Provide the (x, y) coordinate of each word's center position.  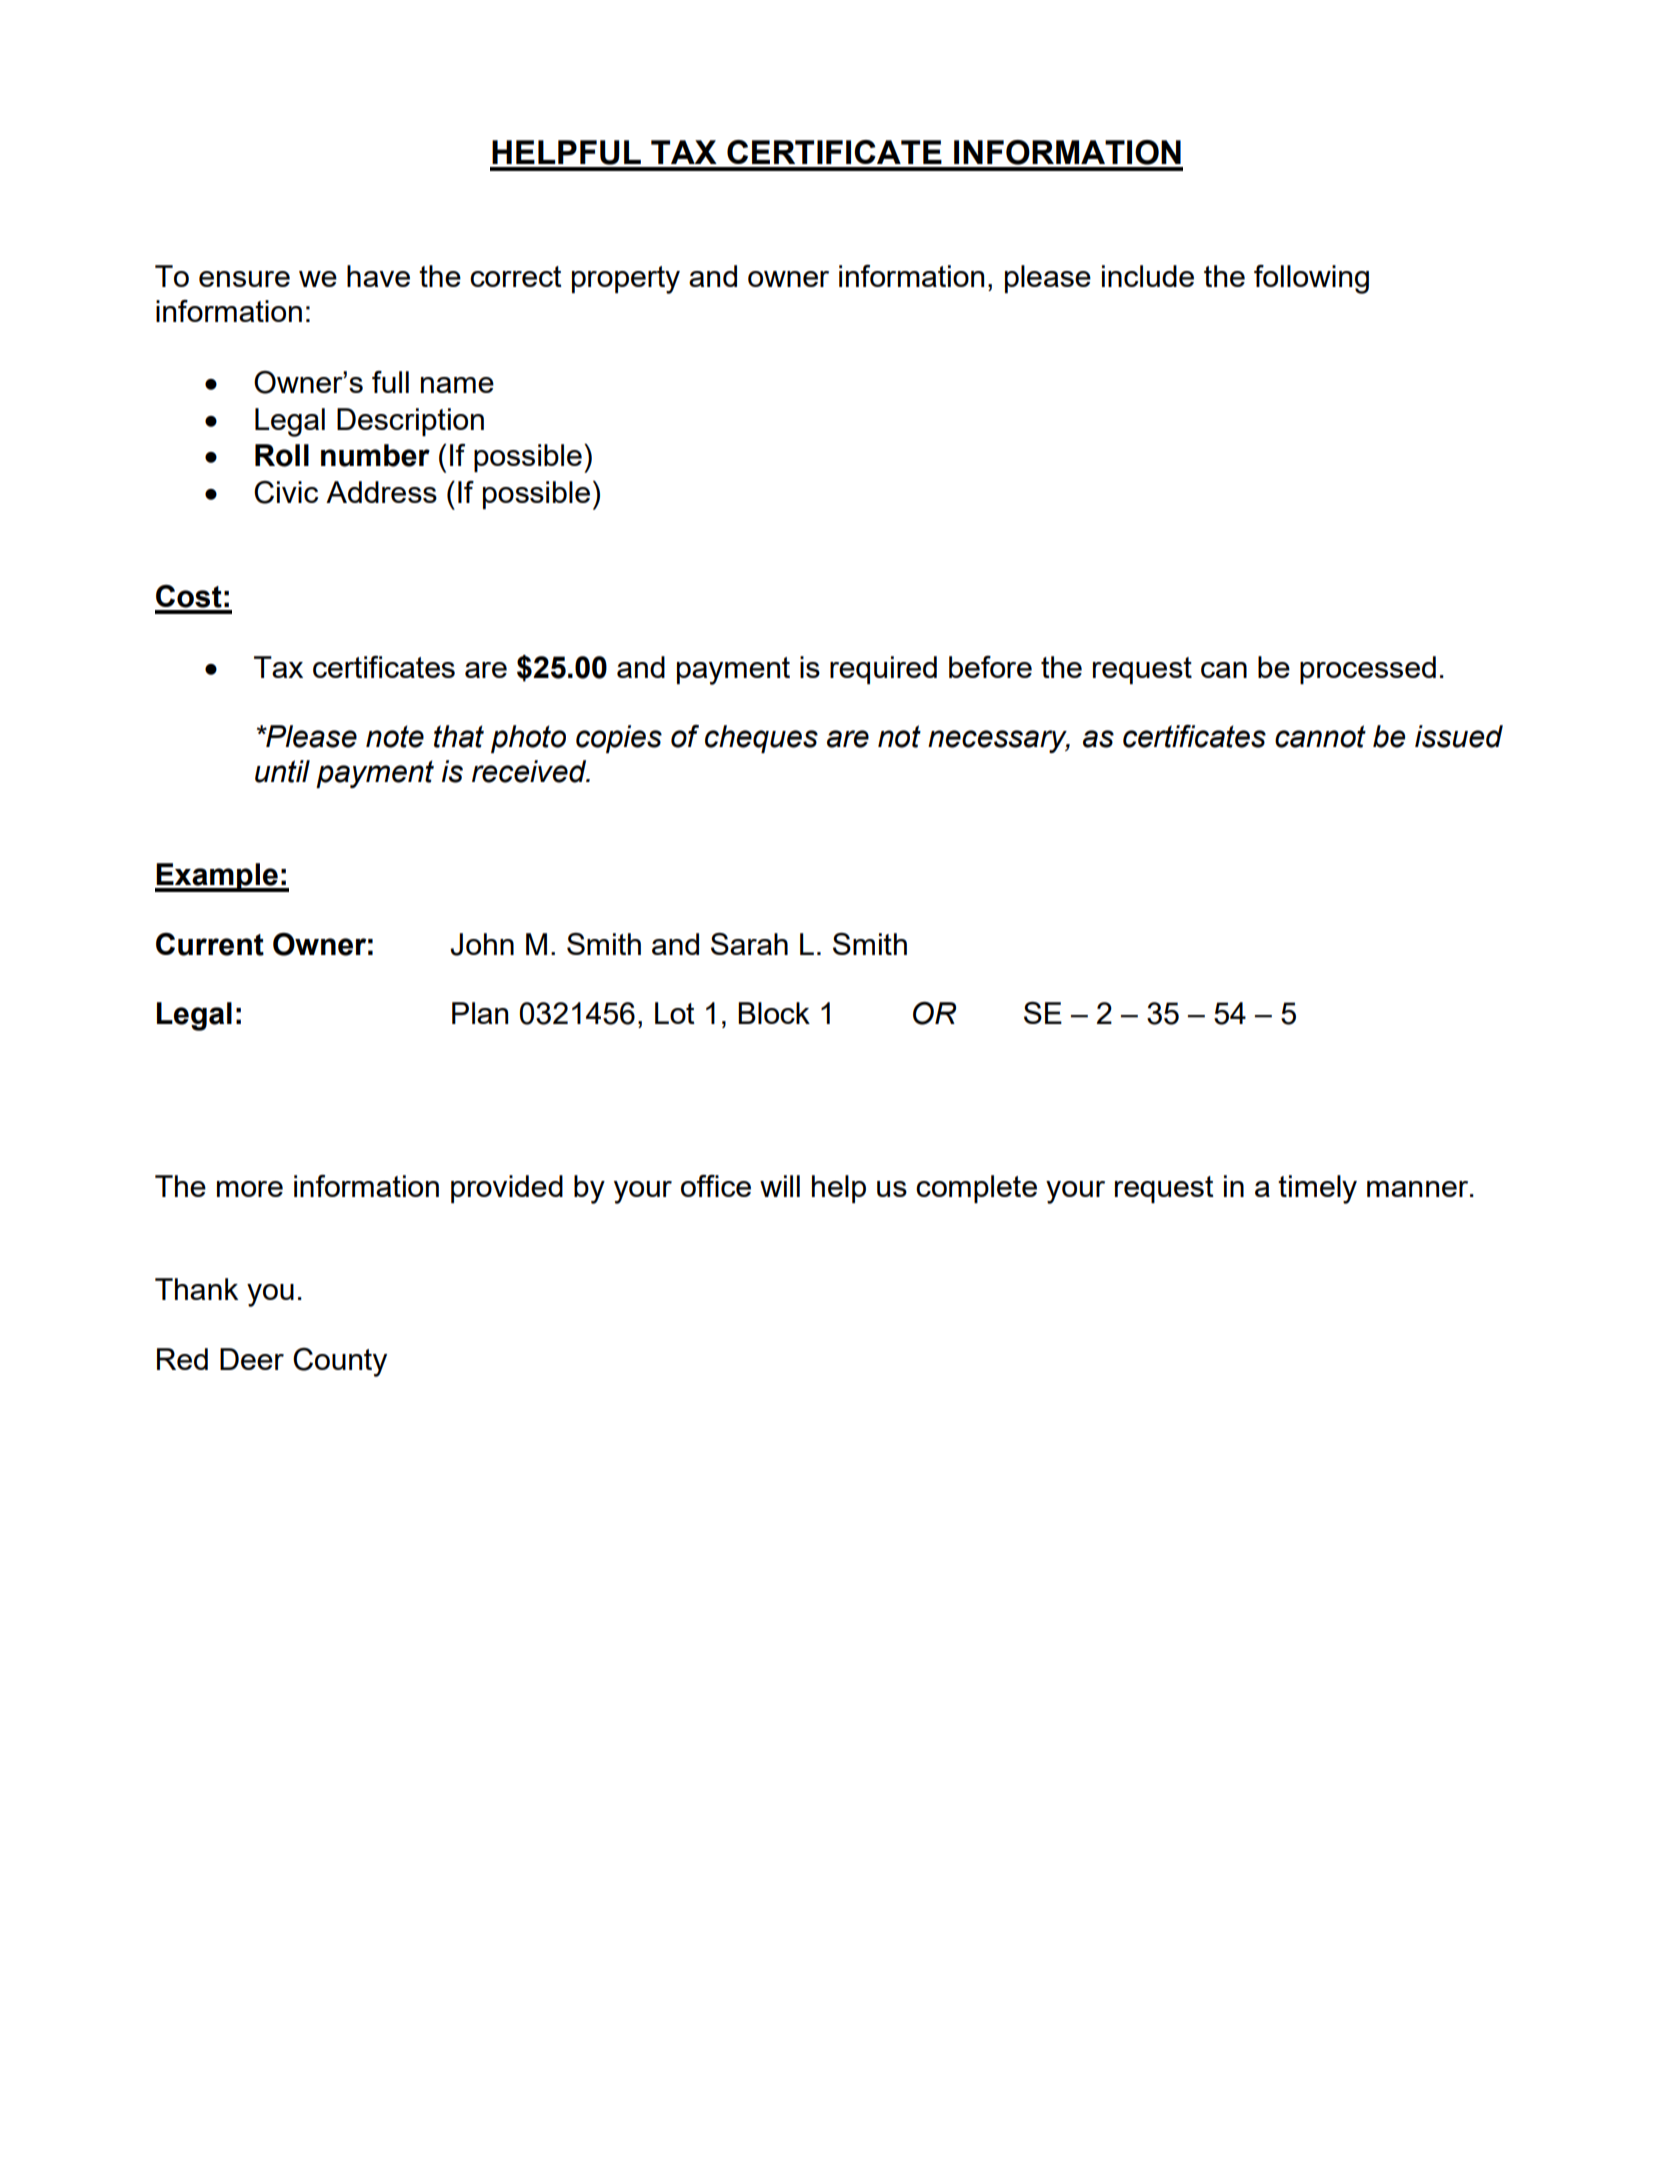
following (1311, 279)
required (883, 670)
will (780, 1186)
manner (1419, 1189)
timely (1317, 1189)
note (395, 736)
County (340, 1362)
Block (774, 1013)
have (378, 276)
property (626, 280)
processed (1368, 670)
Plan (480, 1013)
